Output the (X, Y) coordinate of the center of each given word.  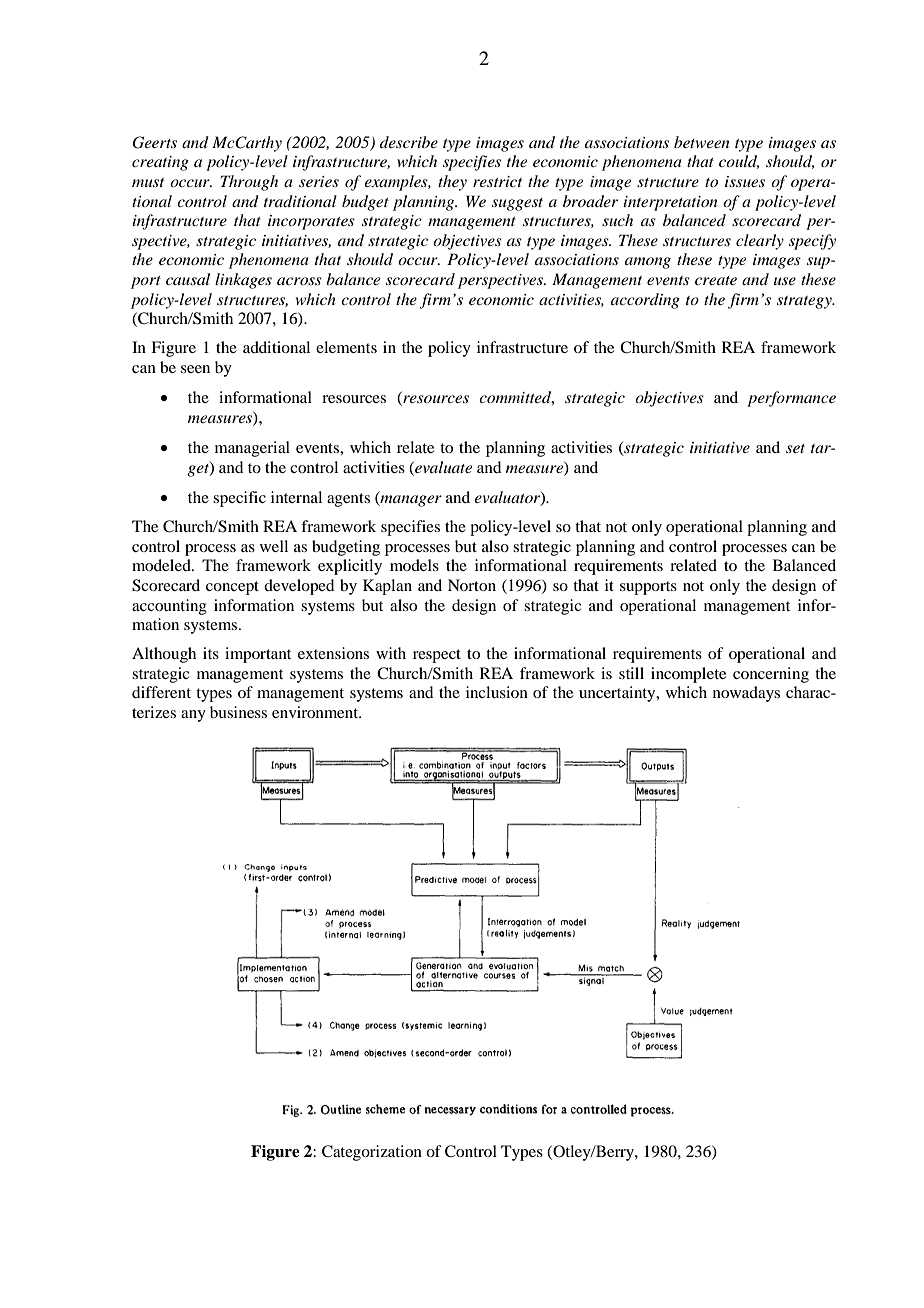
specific (239, 499)
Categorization (372, 1153)
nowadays (746, 694)
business (238, 712)
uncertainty (618, 694)
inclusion (497, 692)
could (739, 162)
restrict (497, 181)
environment (316, 712)
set (795, 448)
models (414, 565)
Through (249, 183)
